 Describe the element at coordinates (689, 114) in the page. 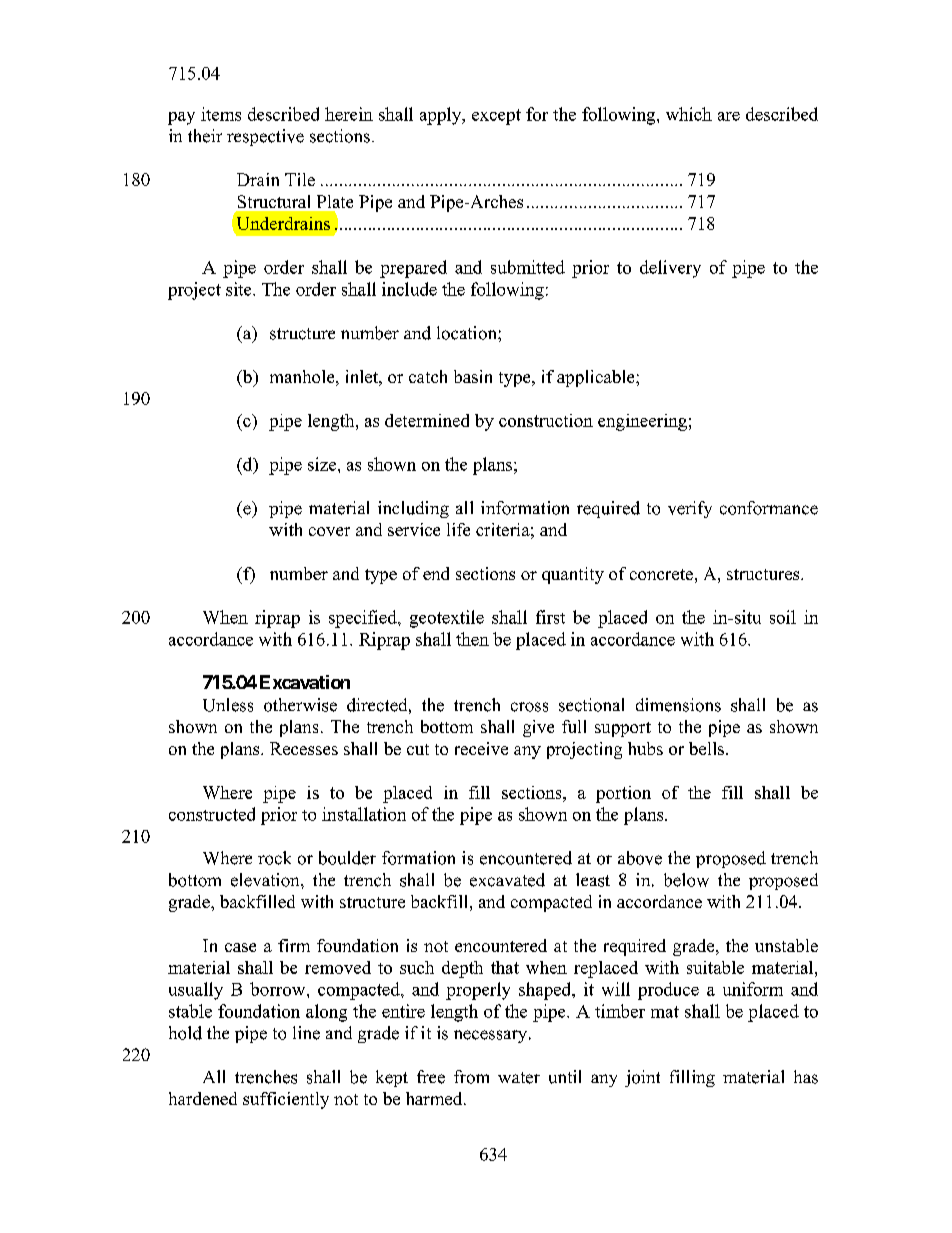

I see `which` at that location.
